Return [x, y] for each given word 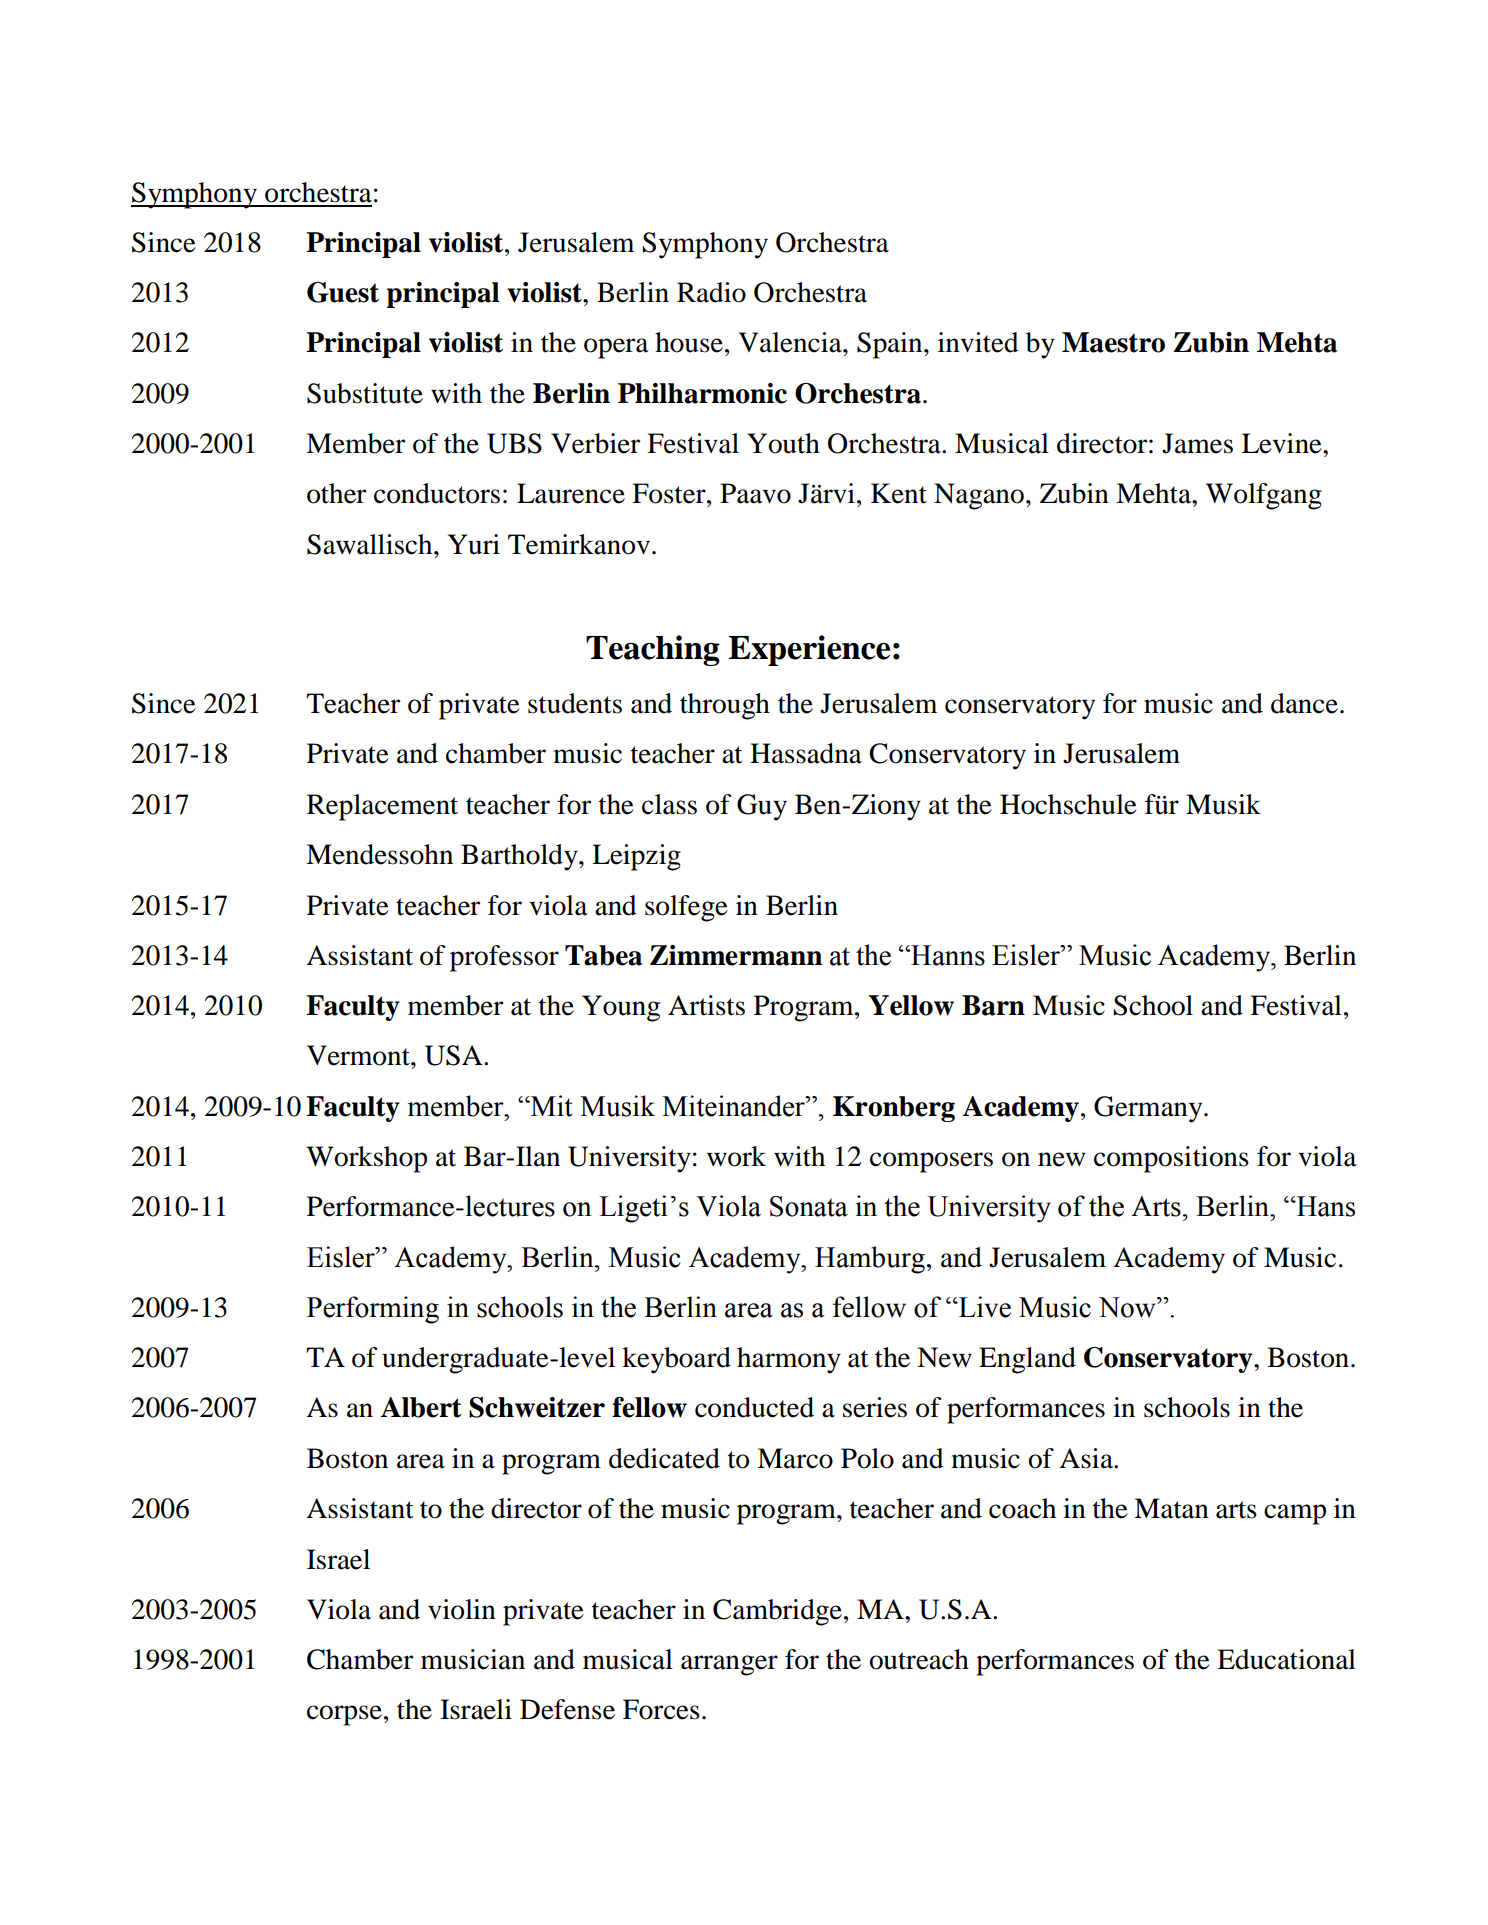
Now [1128, 1307]
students [575, 703]
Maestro [1113, 342]
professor [504, 958]
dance [1304, 703]
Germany [1149, 1109]
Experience [809, 650]
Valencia [791, 342]
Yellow [911, 1005]
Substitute [365, 393]
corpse [344, 1715]
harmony [789, 1360]
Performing [373, 1310]
